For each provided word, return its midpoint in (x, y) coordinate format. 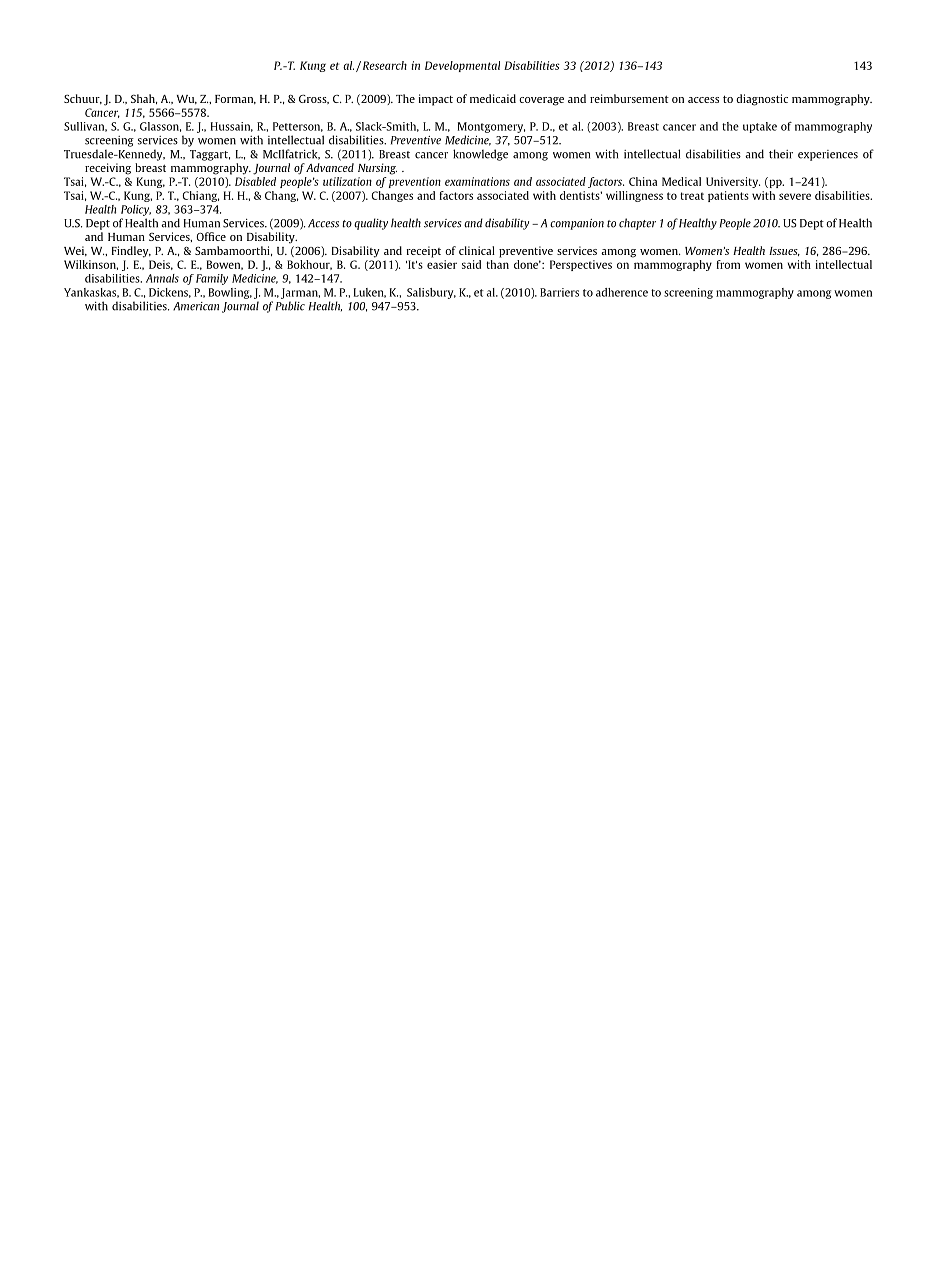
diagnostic (762, 100)
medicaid (493, 98)
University (733, 182)
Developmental (462, 66)
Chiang (201, 196)
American (196, 306)
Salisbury (431, 293)
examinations (477, 181)
